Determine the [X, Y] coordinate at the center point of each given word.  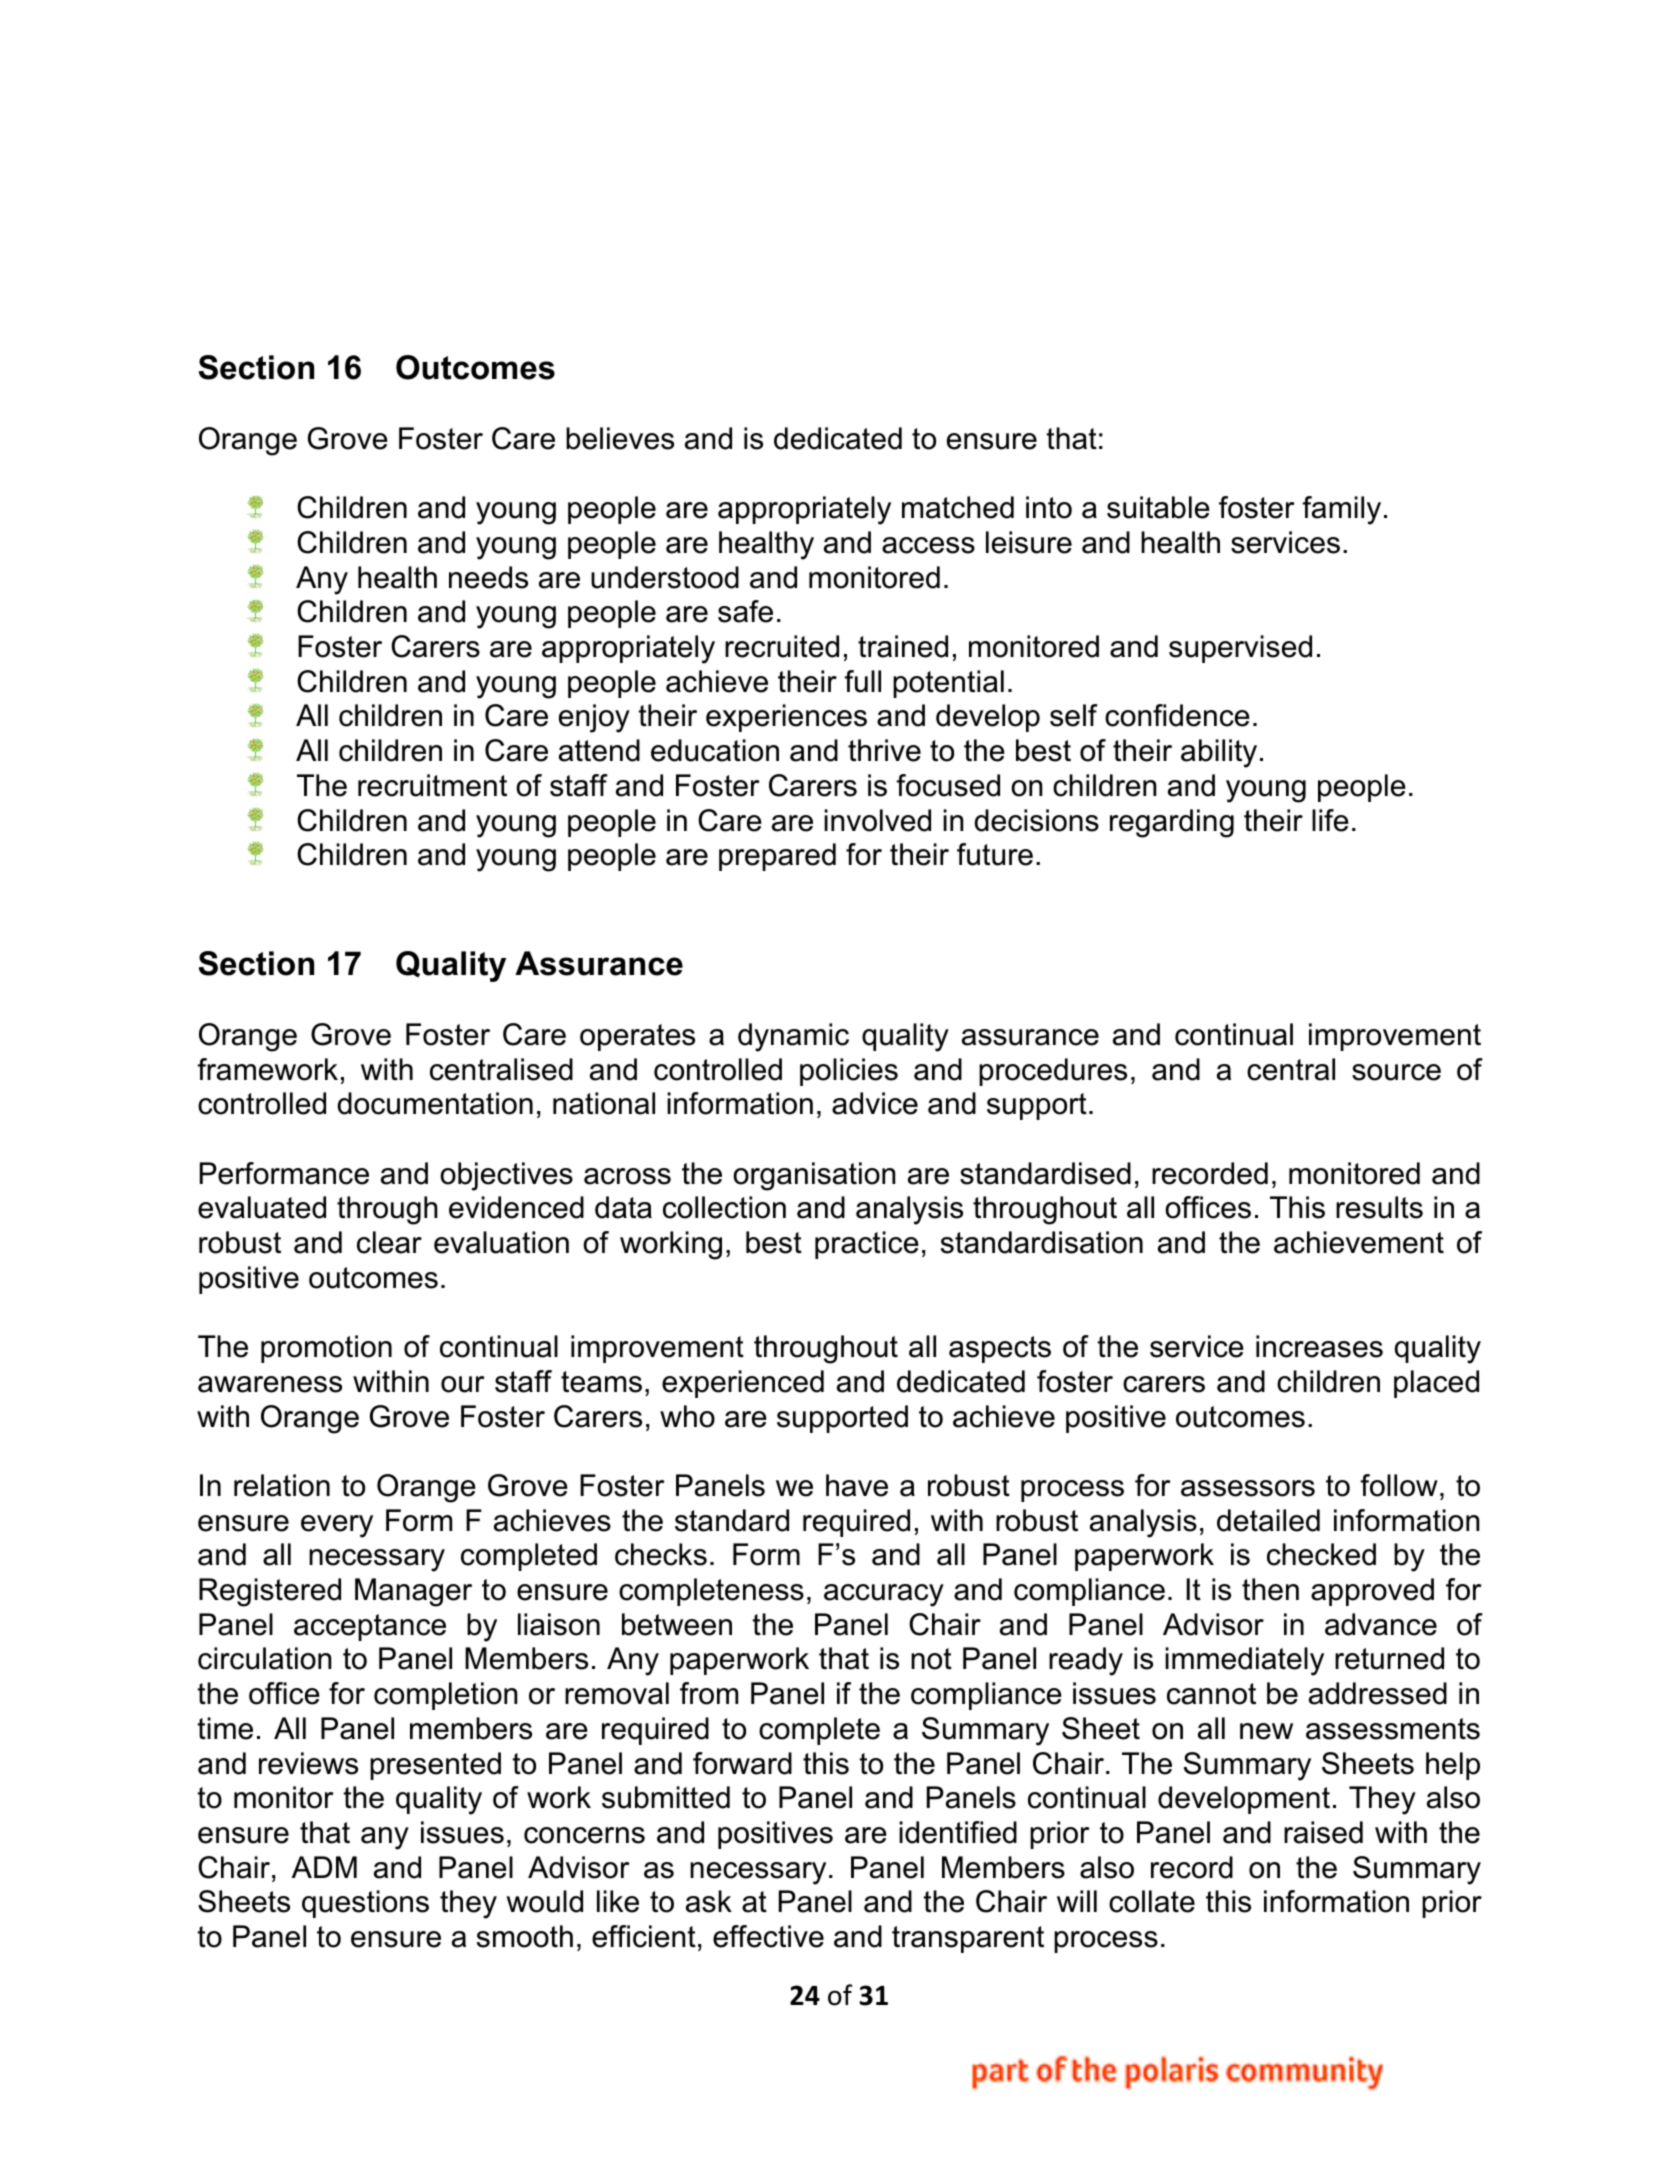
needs [488, 577]
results [1379, 1207]
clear [389, 1242]
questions [365, 1904]
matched [958, 507]
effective [768, 1936]
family [1341, 510]
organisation [814, 1176]
